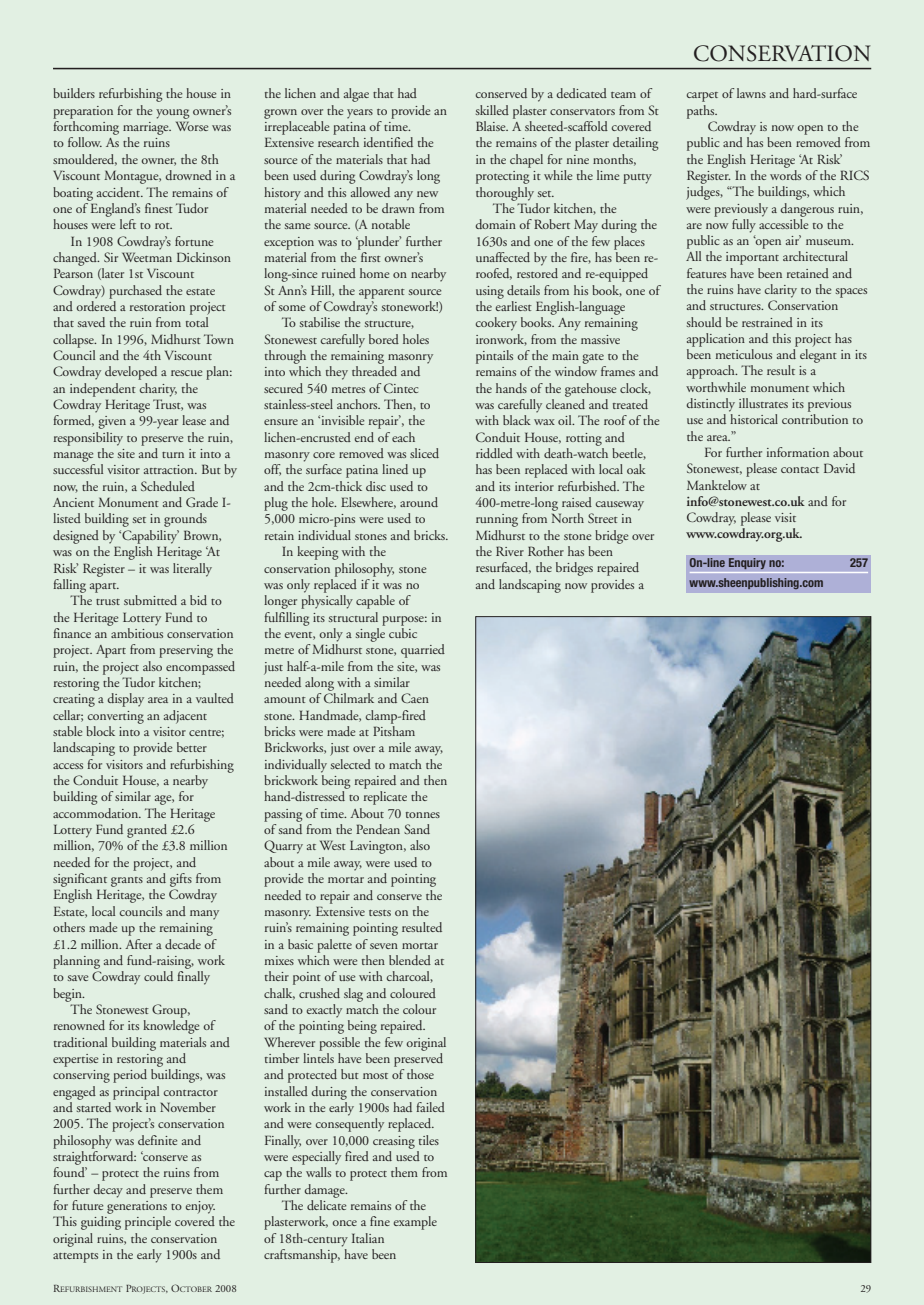 The width and height of the screenshot is (924, 1305). Describe the element at coordinates (148, 1223) in the screenshot. I see `principle` at that location.
